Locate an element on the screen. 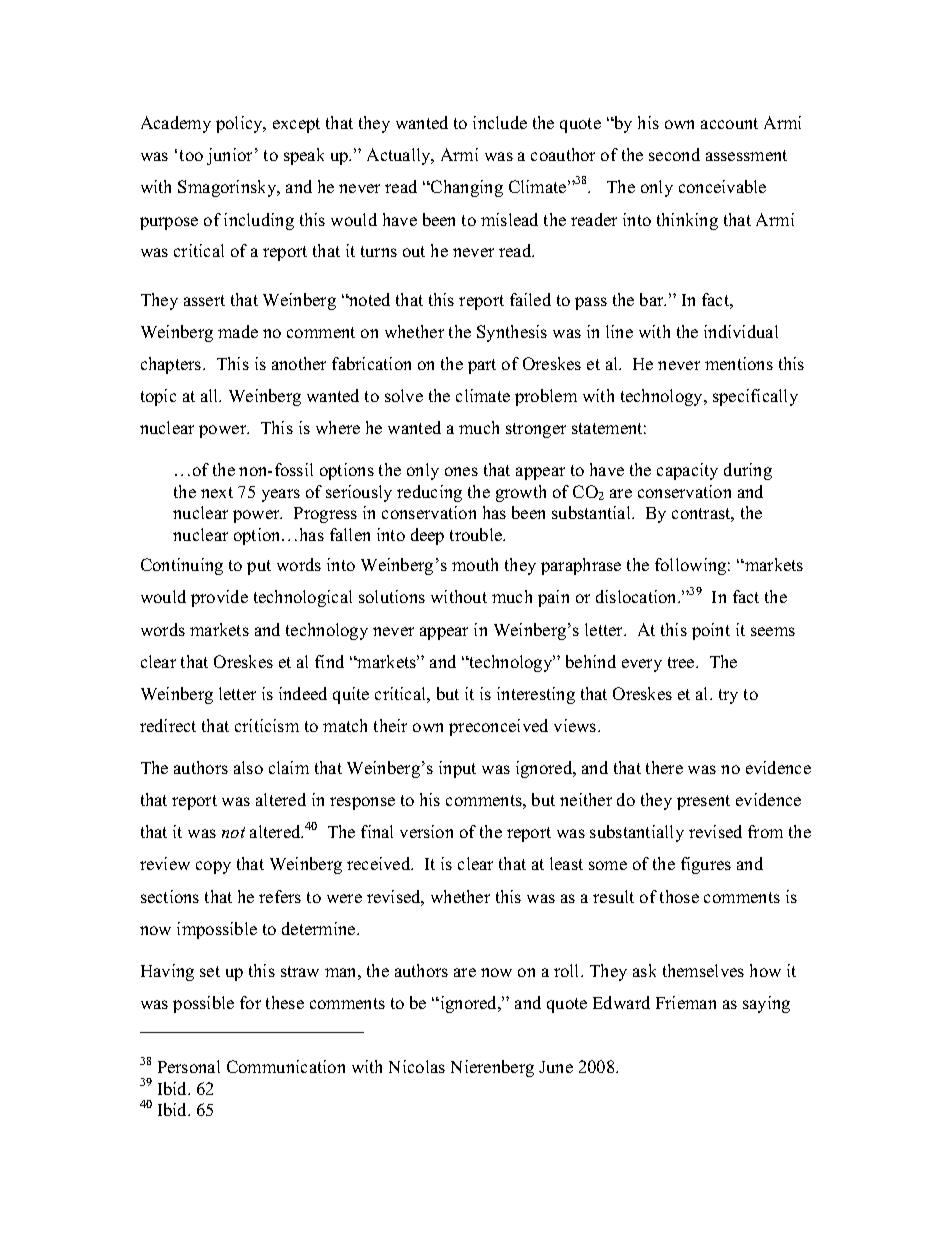  input is located at coordinates (457, 769).
